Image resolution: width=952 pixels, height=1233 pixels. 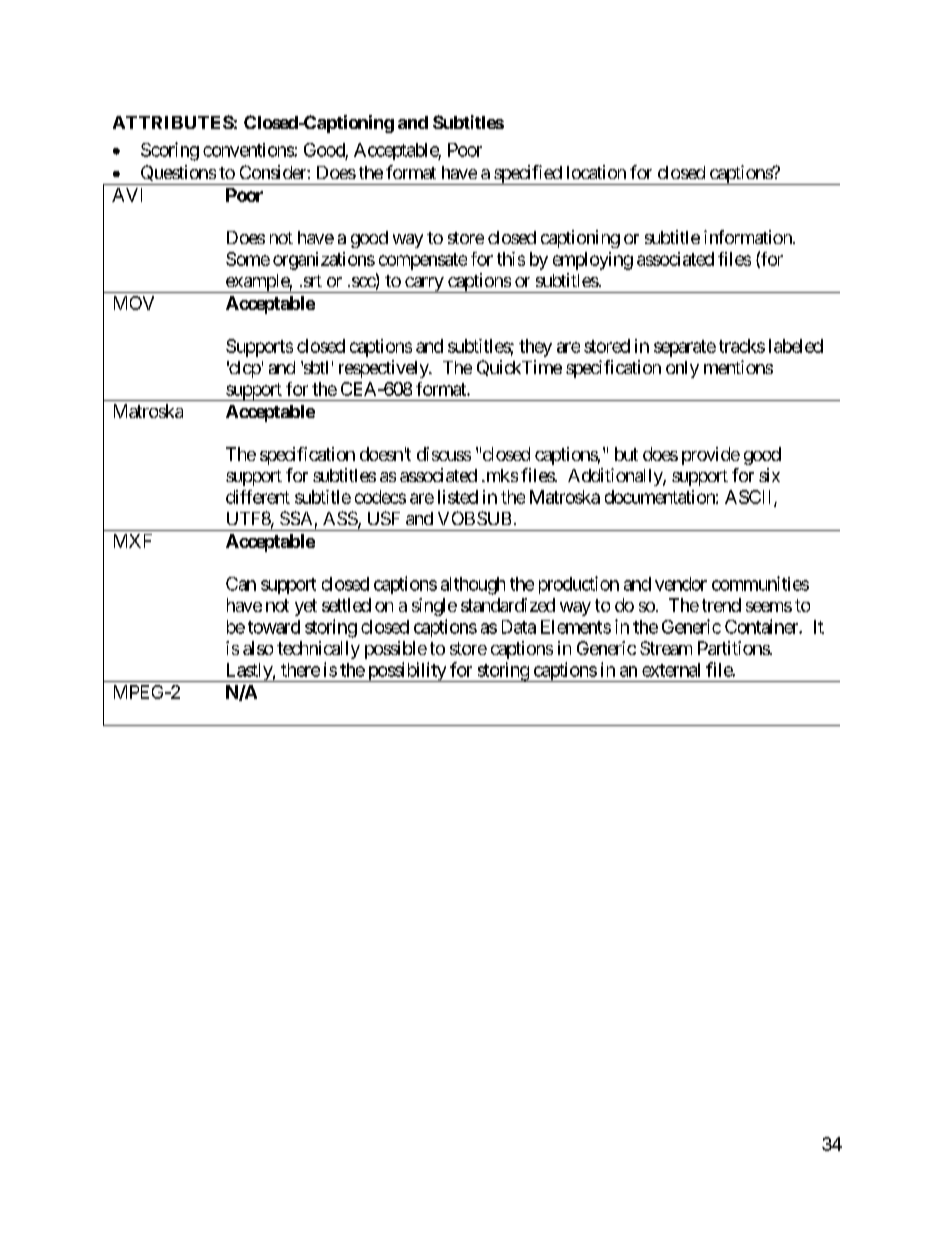 What do you see at coordinates (711, 456) in the image?
I see `provide` at bounding box center [711, 456].
